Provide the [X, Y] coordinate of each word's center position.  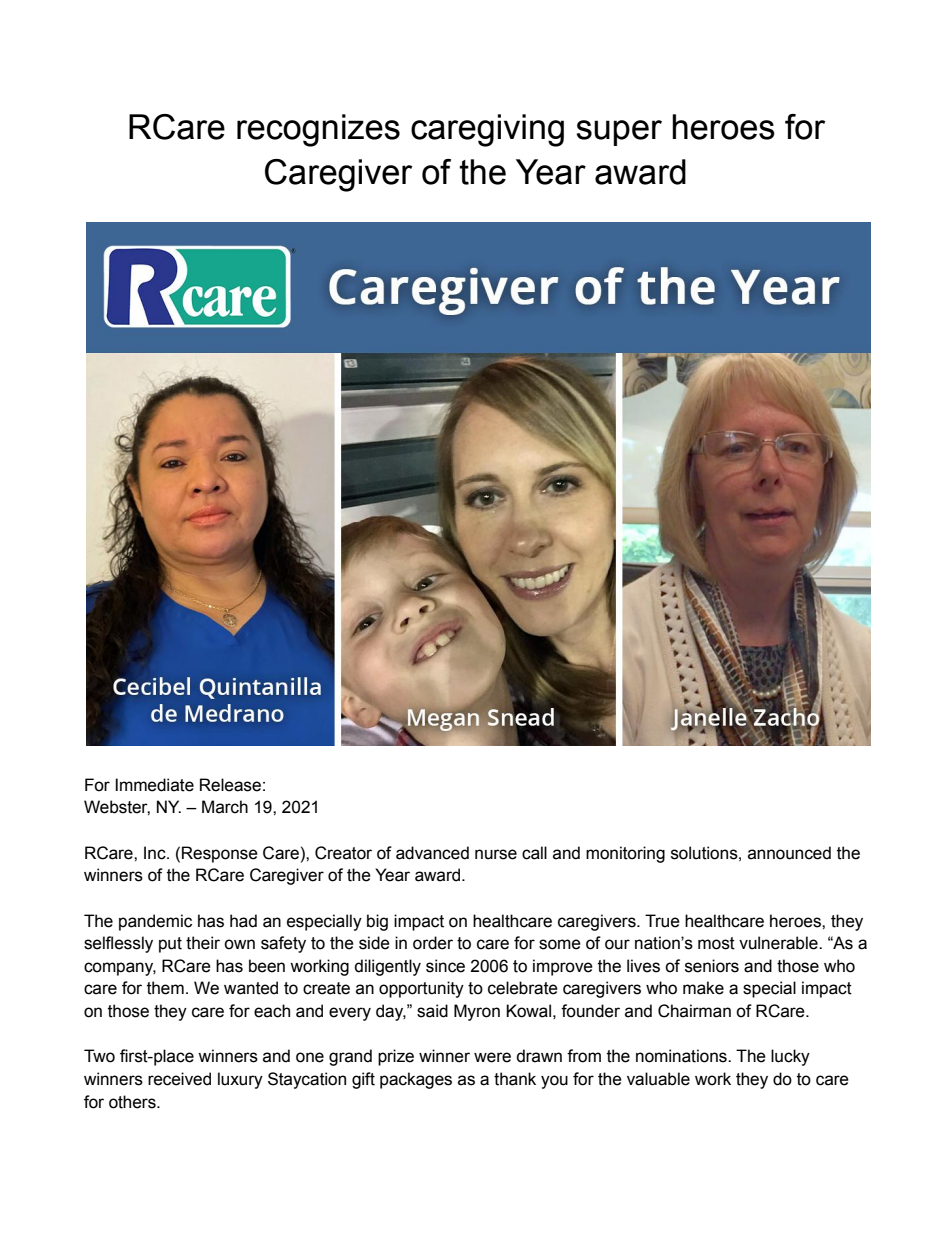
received [179, 1079]
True [662, 921]
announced [789, 853]
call [534, 853]
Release [230, 785]
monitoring [625, 854]
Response [220, 854]
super [619, 133]
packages [416, 1080]
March [225, 807]
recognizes [318, 130]
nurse [496, 854]
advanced [432, 853]
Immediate [154, 785]
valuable [658, 1079]
